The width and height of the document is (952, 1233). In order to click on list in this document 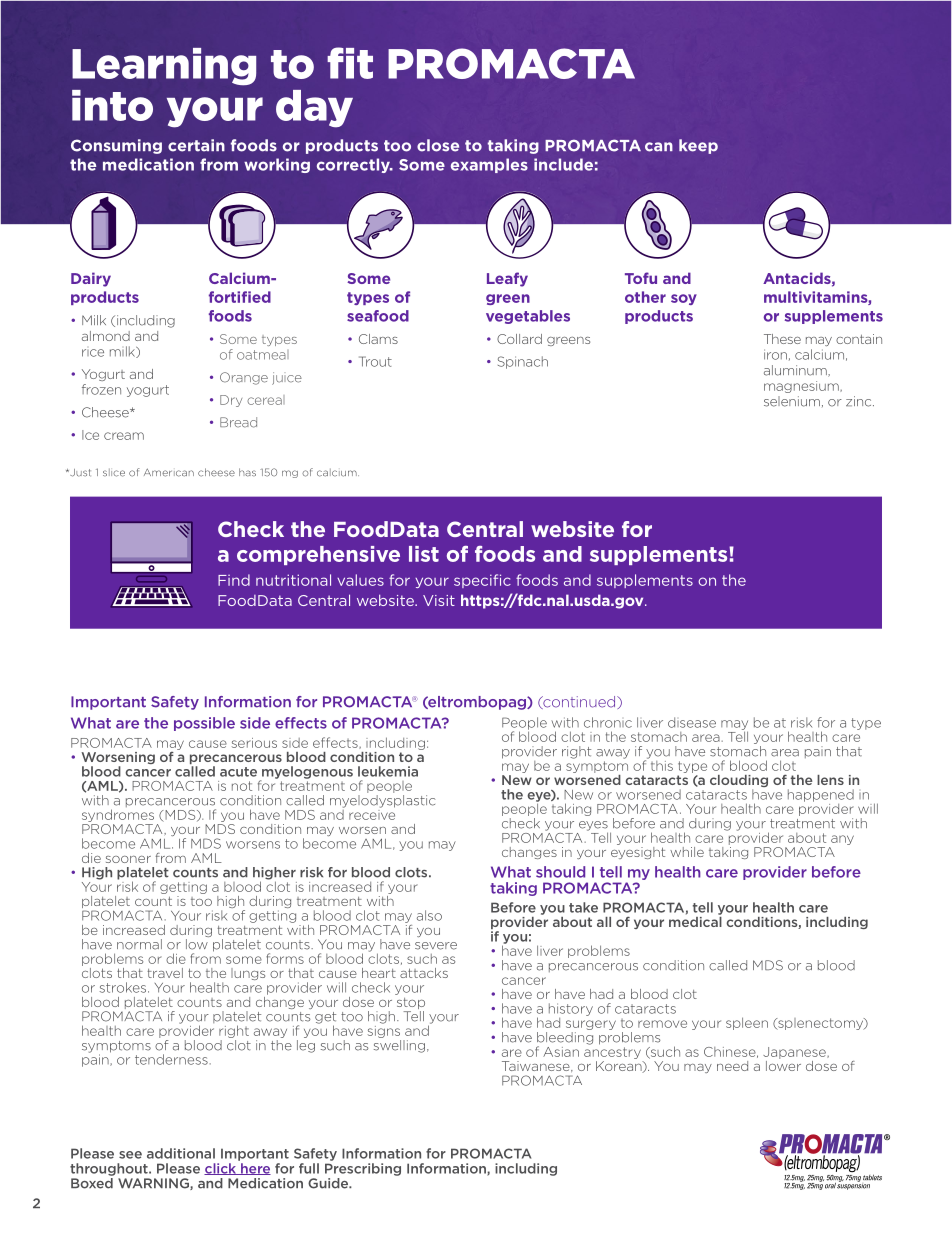, I will do `click(424, 554)`.
